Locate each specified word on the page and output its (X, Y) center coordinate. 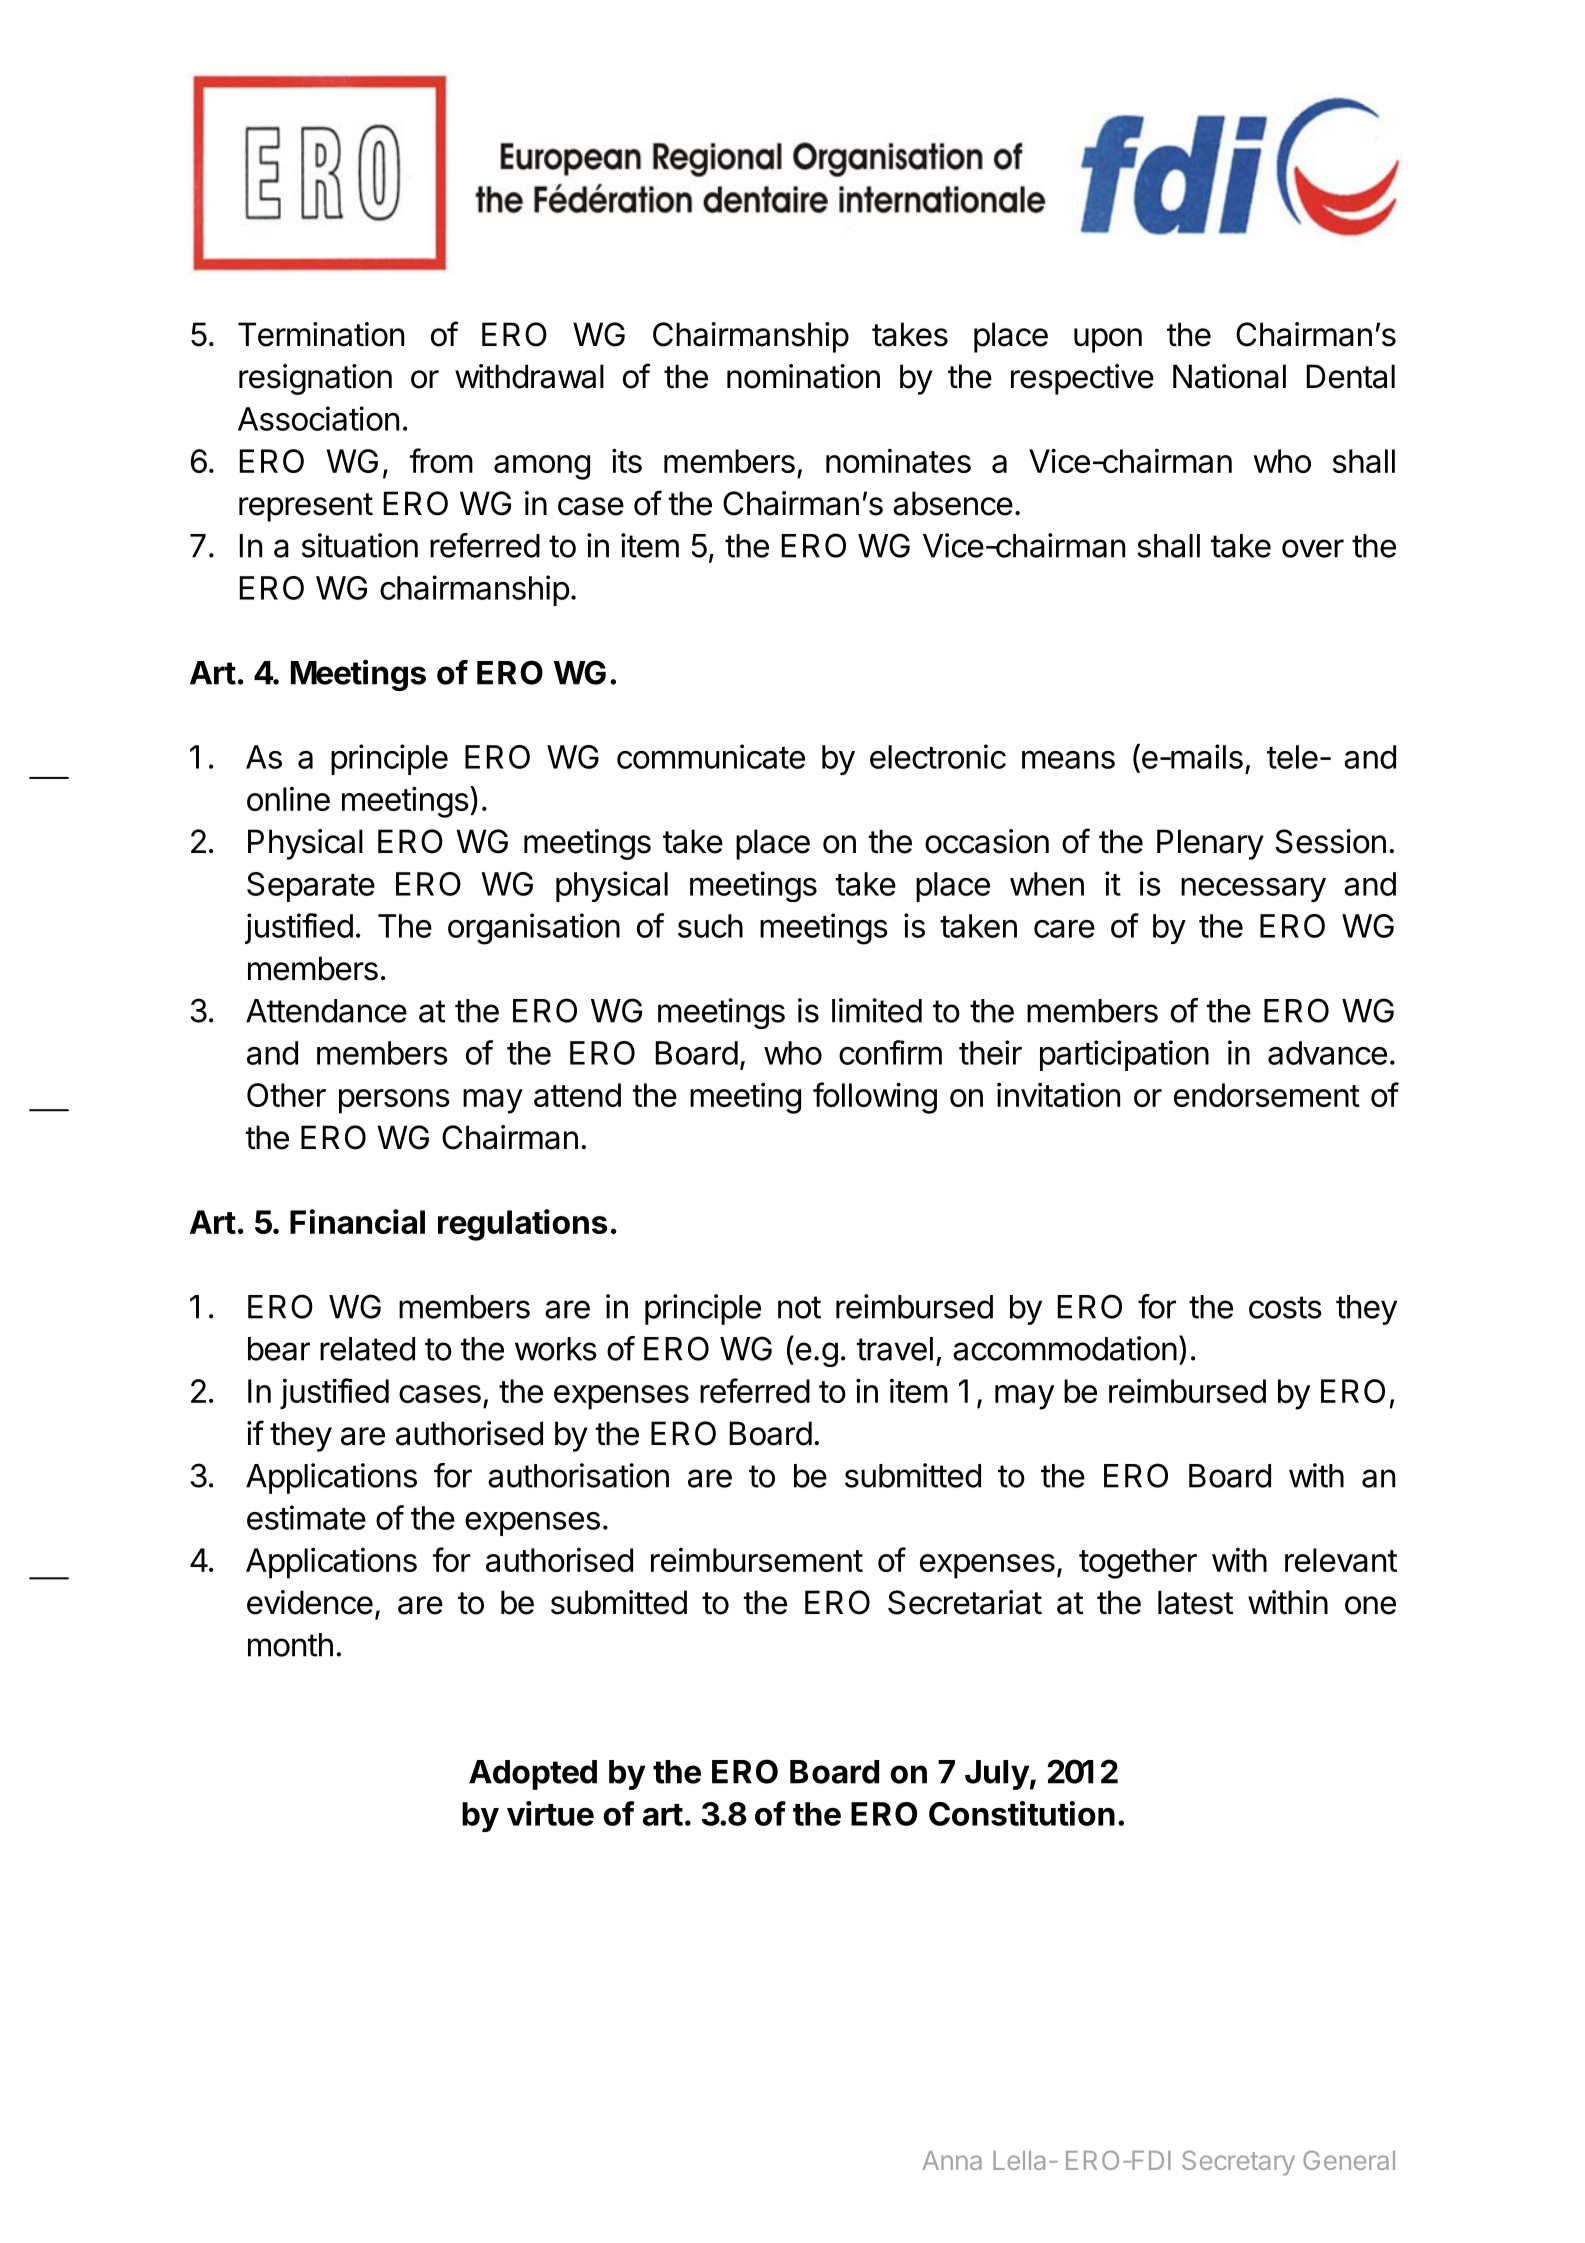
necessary (1253, 890)
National (1229, 376)
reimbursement (757, 1560)
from (441, 460)
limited (877, 1010)
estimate (306, 1517)
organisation (534, 929)
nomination (803, 376)
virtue (550, 1813)
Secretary (1238, 2162)
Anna (952, 2160)
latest (1195, 1602)
